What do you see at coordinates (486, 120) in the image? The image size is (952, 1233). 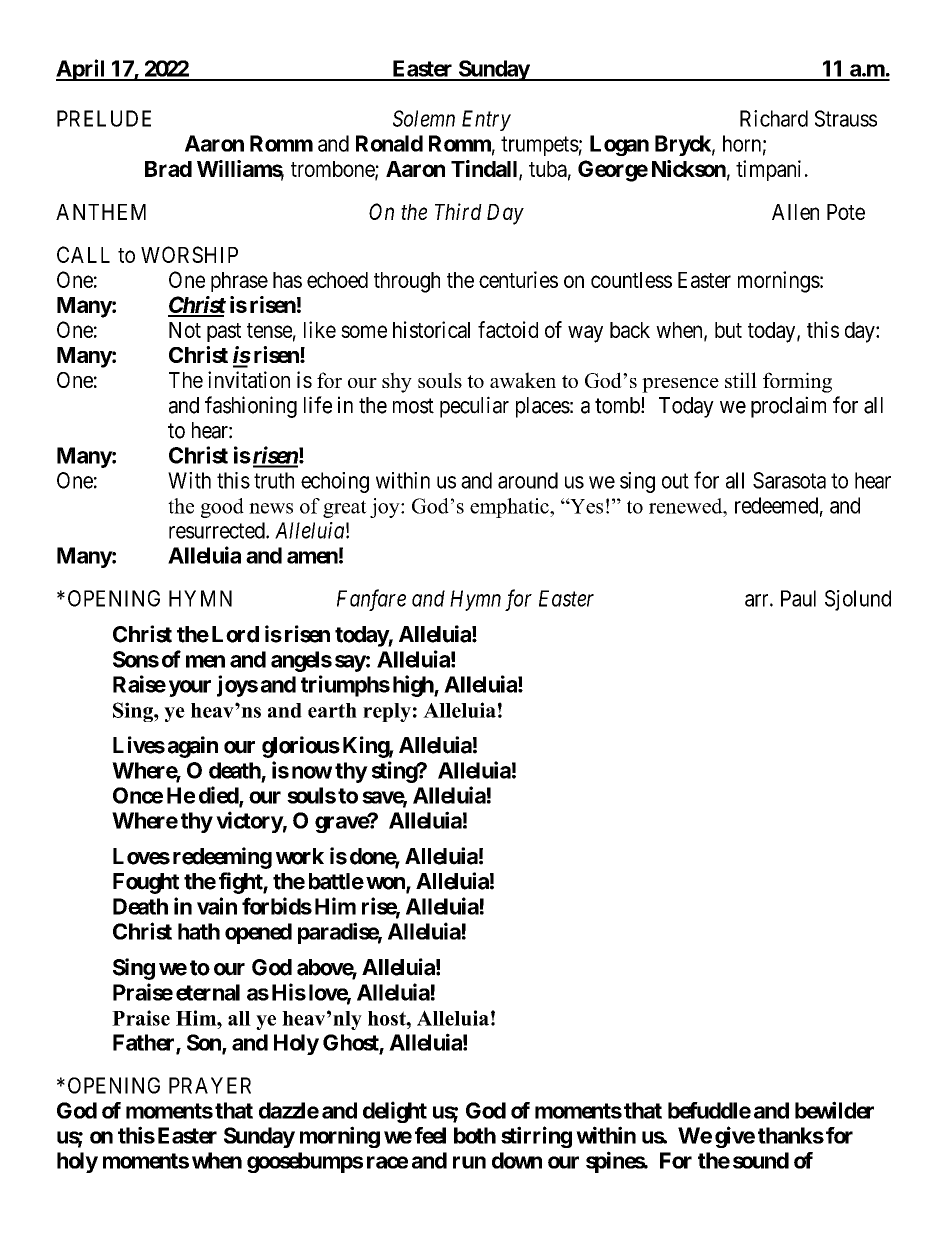 I see `Entry` at bounding box center [486, 120].
